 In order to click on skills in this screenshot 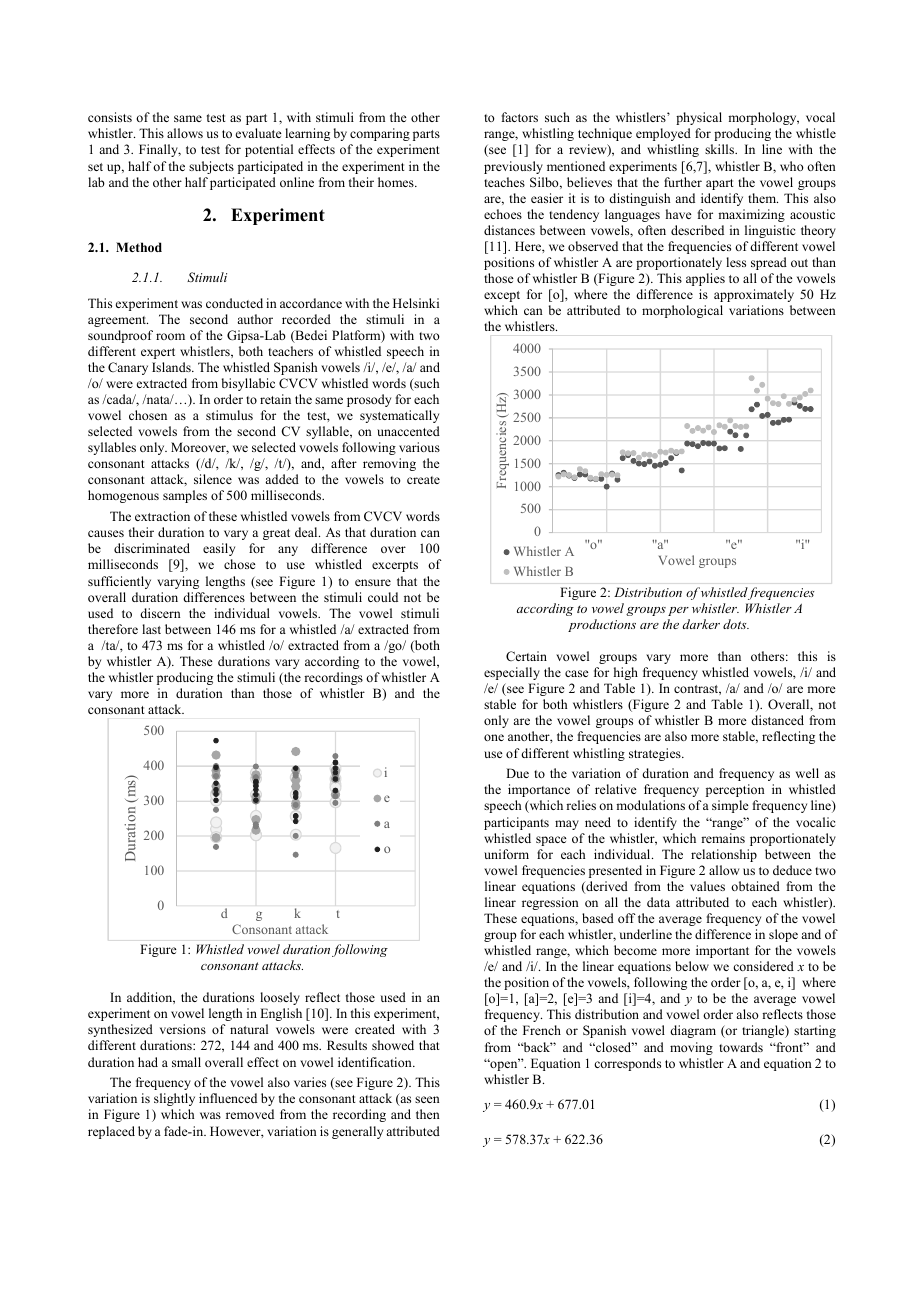, I will do `click(720, 149)`.
